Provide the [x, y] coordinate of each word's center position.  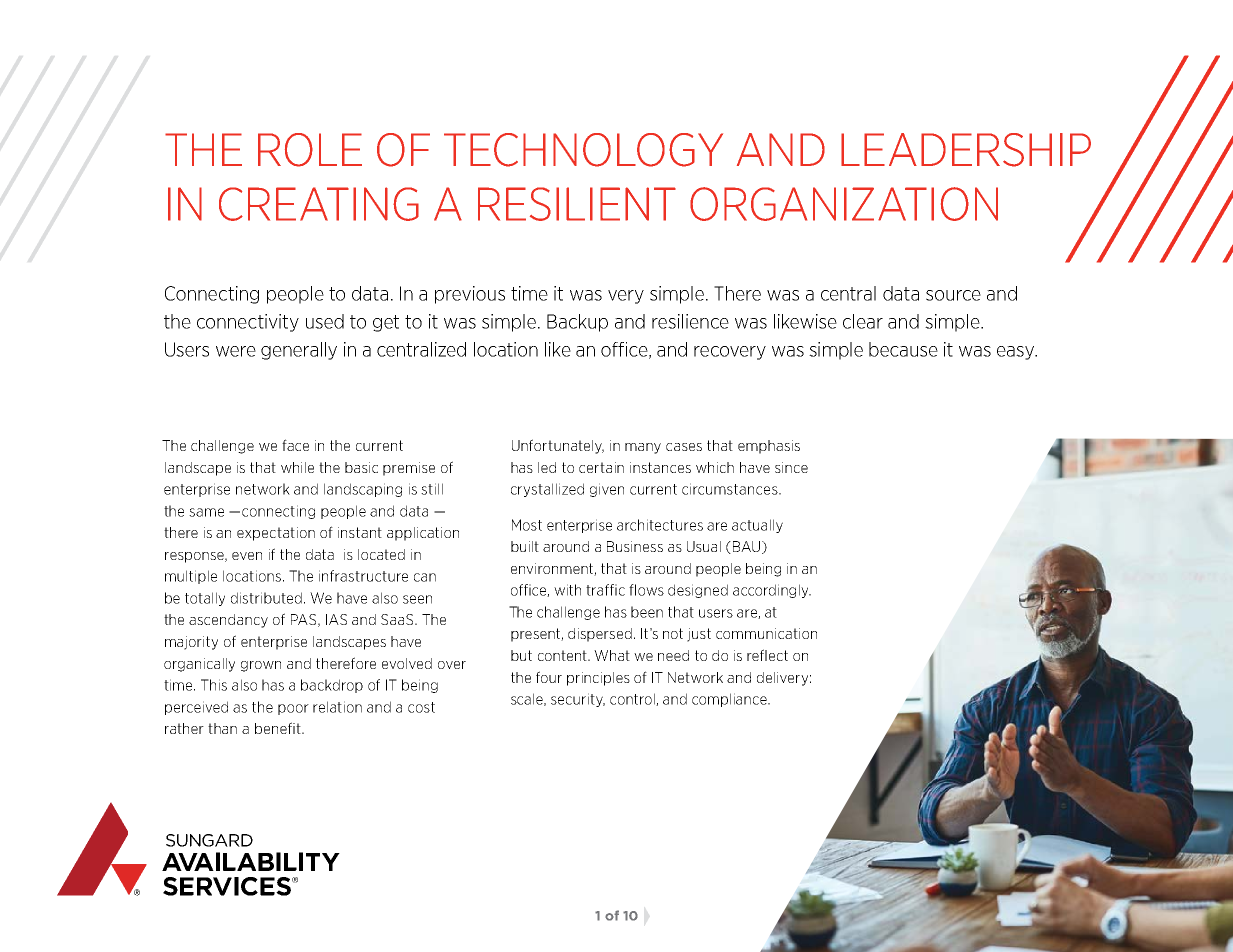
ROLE [310, 150]
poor [293, 709]
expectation [276, 534]
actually [757, 526]
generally [299, 351]
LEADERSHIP [966, 150]
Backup [577, 323]
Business [635, 546]
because [903, 349]
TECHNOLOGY [583, 150]
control [633, 699]
